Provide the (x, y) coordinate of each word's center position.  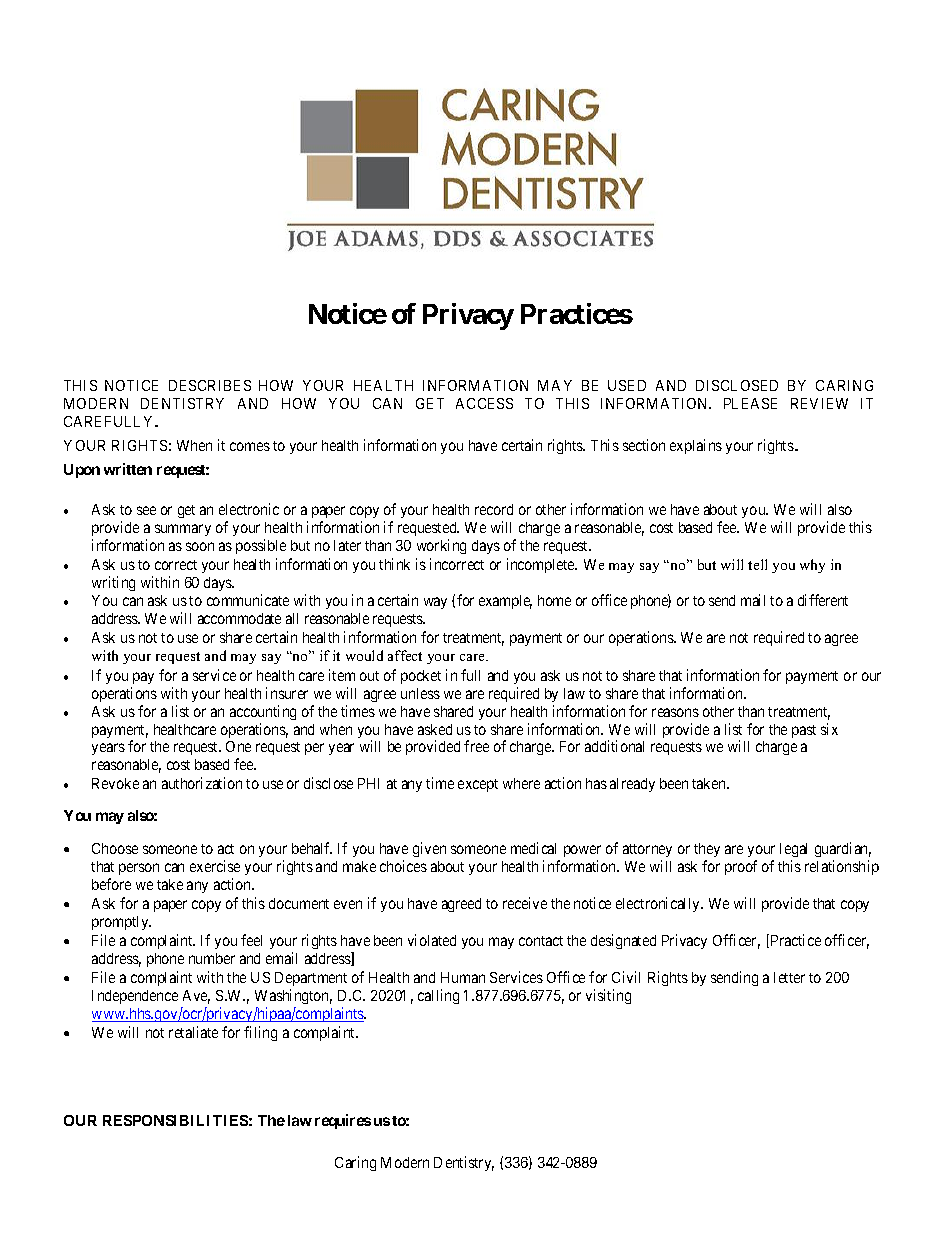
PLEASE (750, 403)
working (441, 546)
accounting (263, 712)
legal (793, 852)
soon (200, 546)
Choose (115, 848)
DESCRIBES (210, 385)
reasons (675, 712)
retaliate (193, 1032)
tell (757, 564)
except (478, 785)
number (212, 958)
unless (420, 693)
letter (789, 977)
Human (463, 977)
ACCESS (484, 403)
